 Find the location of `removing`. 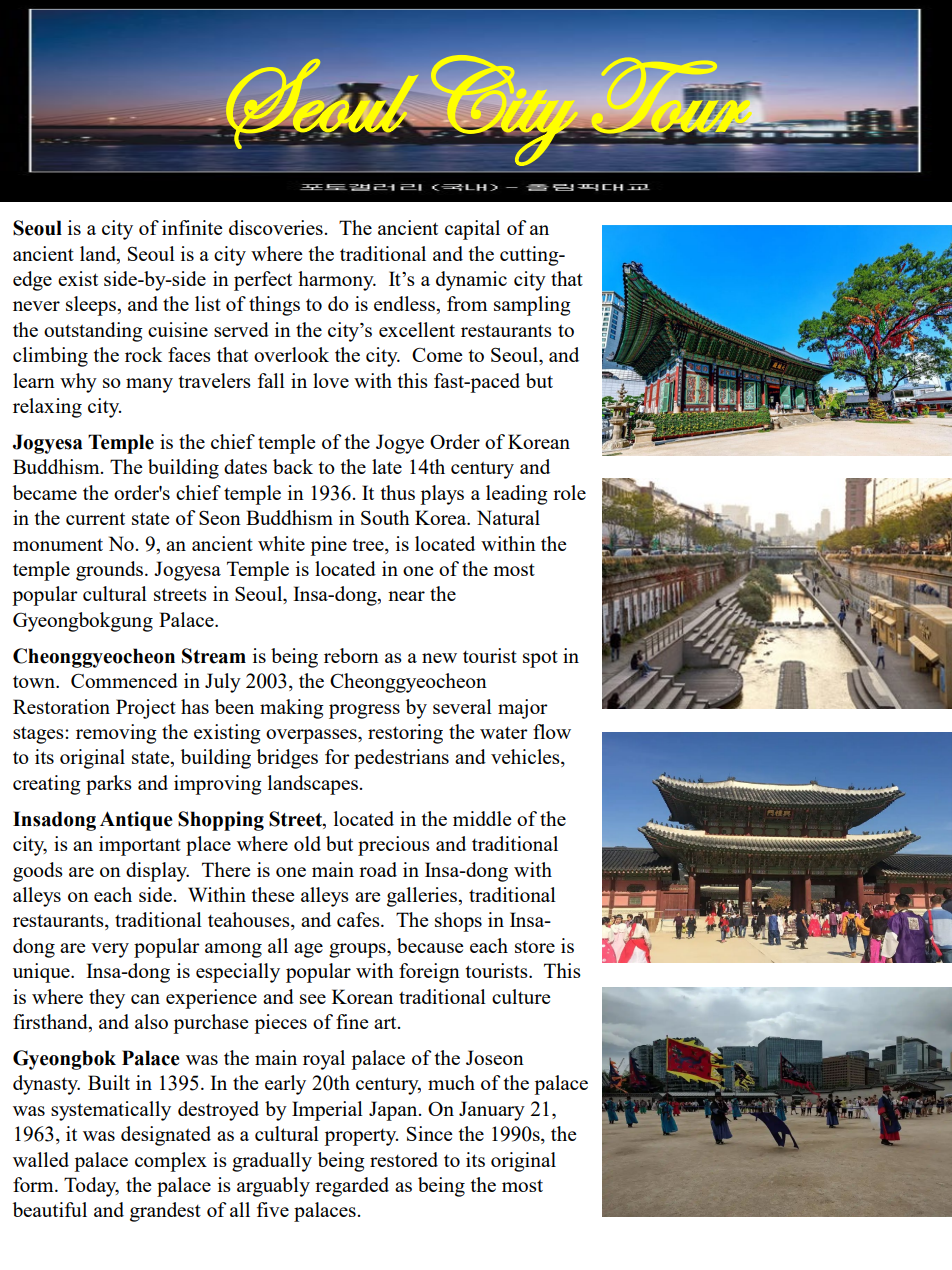

removing is located at coordinates (116, 734).
